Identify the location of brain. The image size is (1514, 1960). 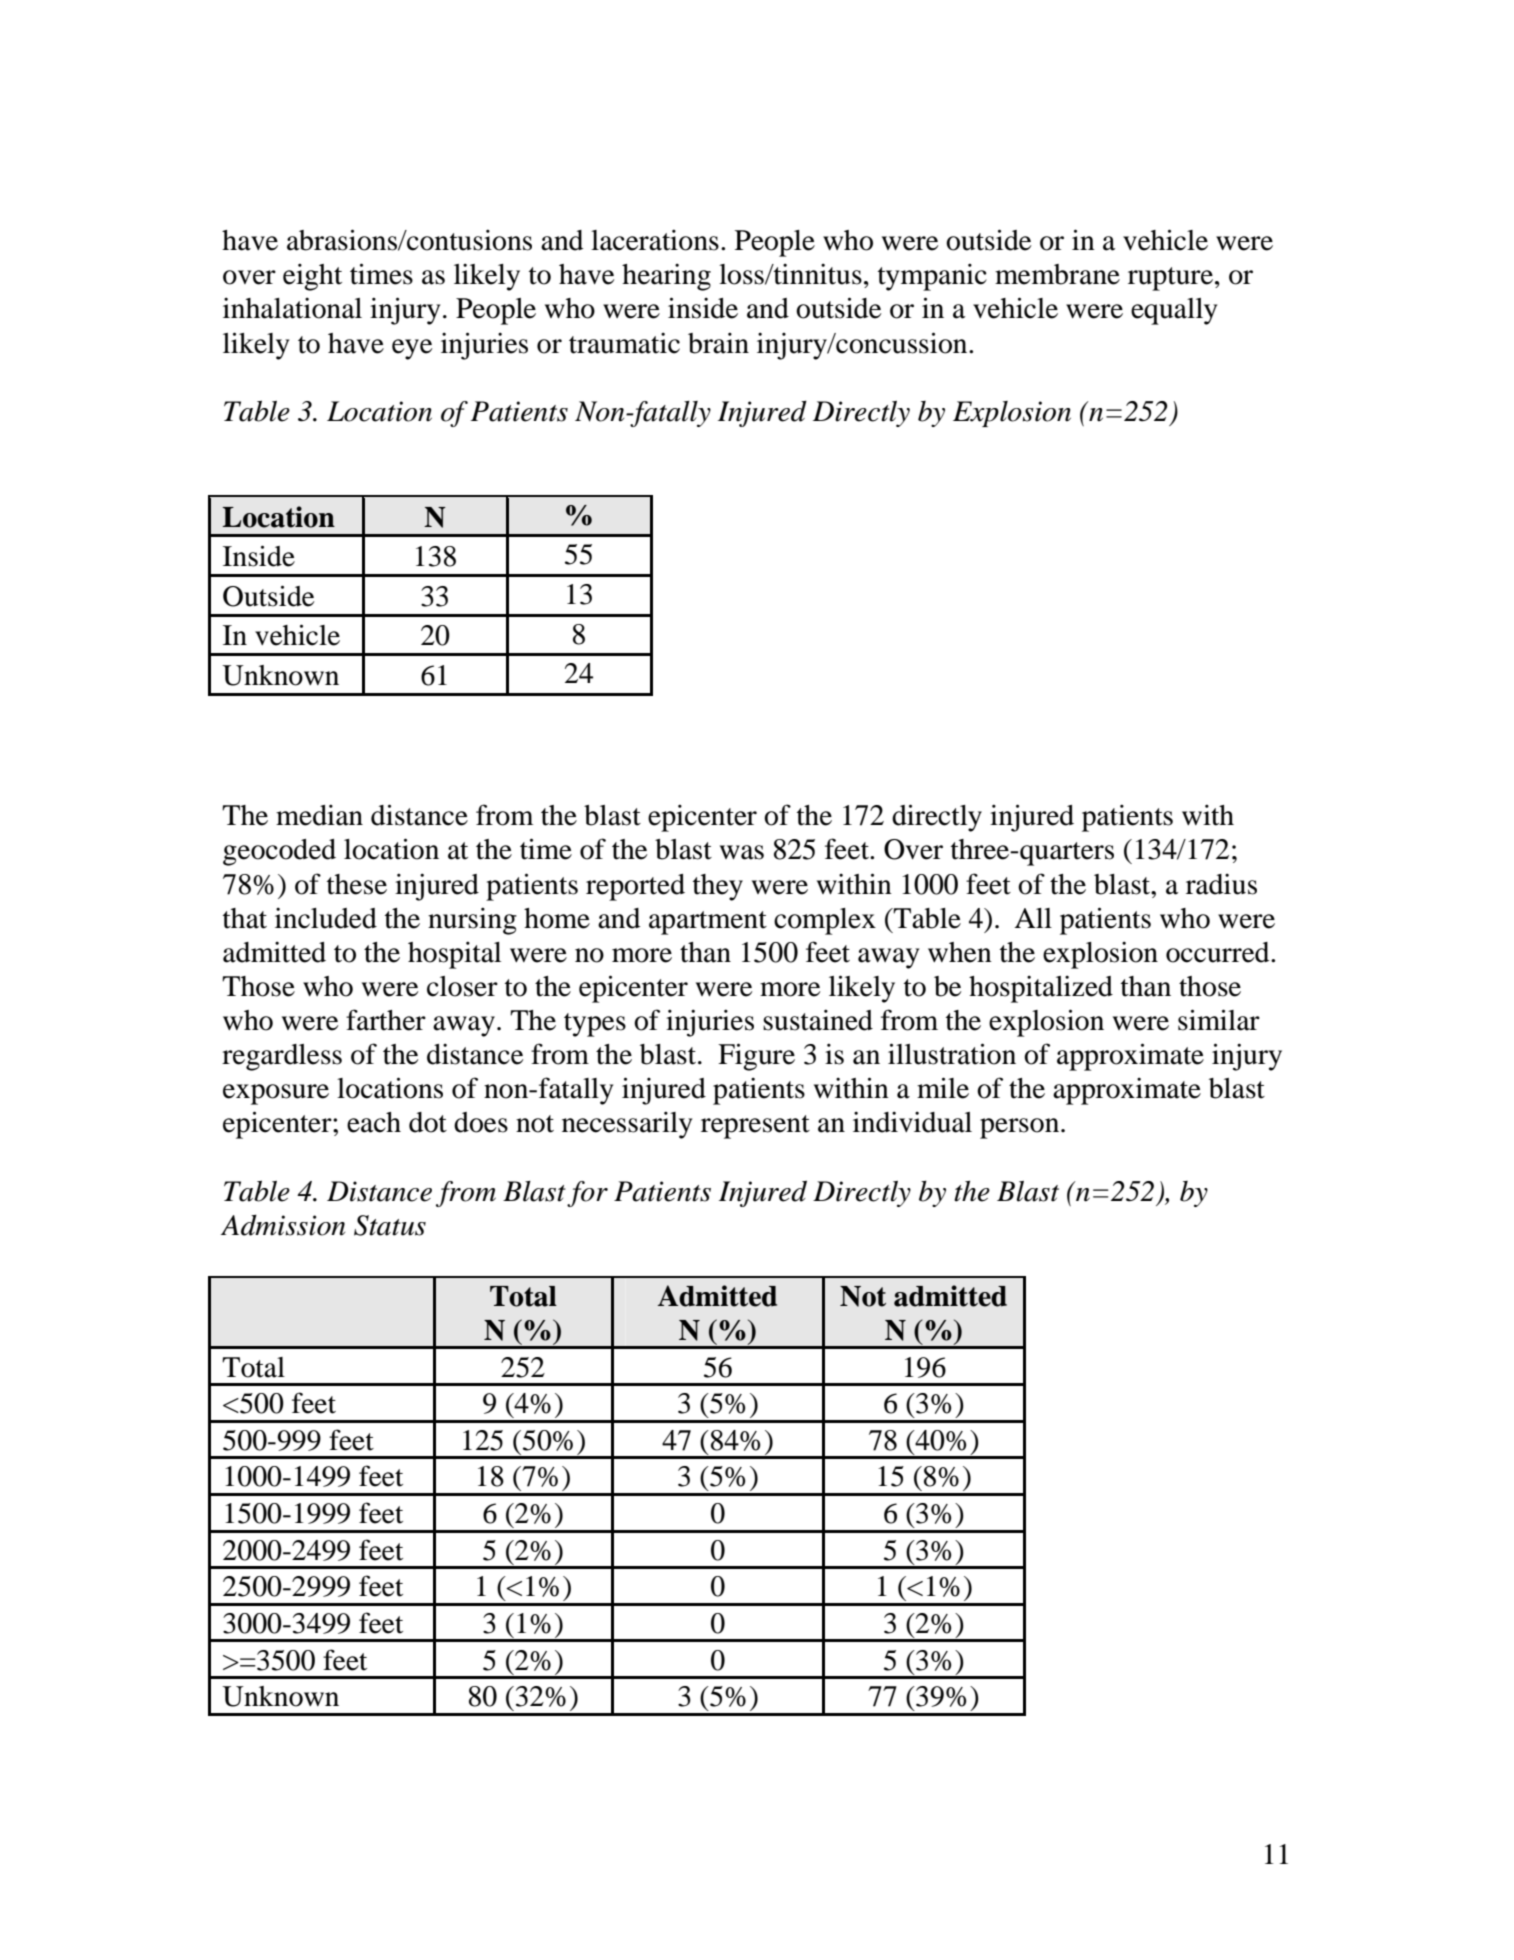
(718, 343).
